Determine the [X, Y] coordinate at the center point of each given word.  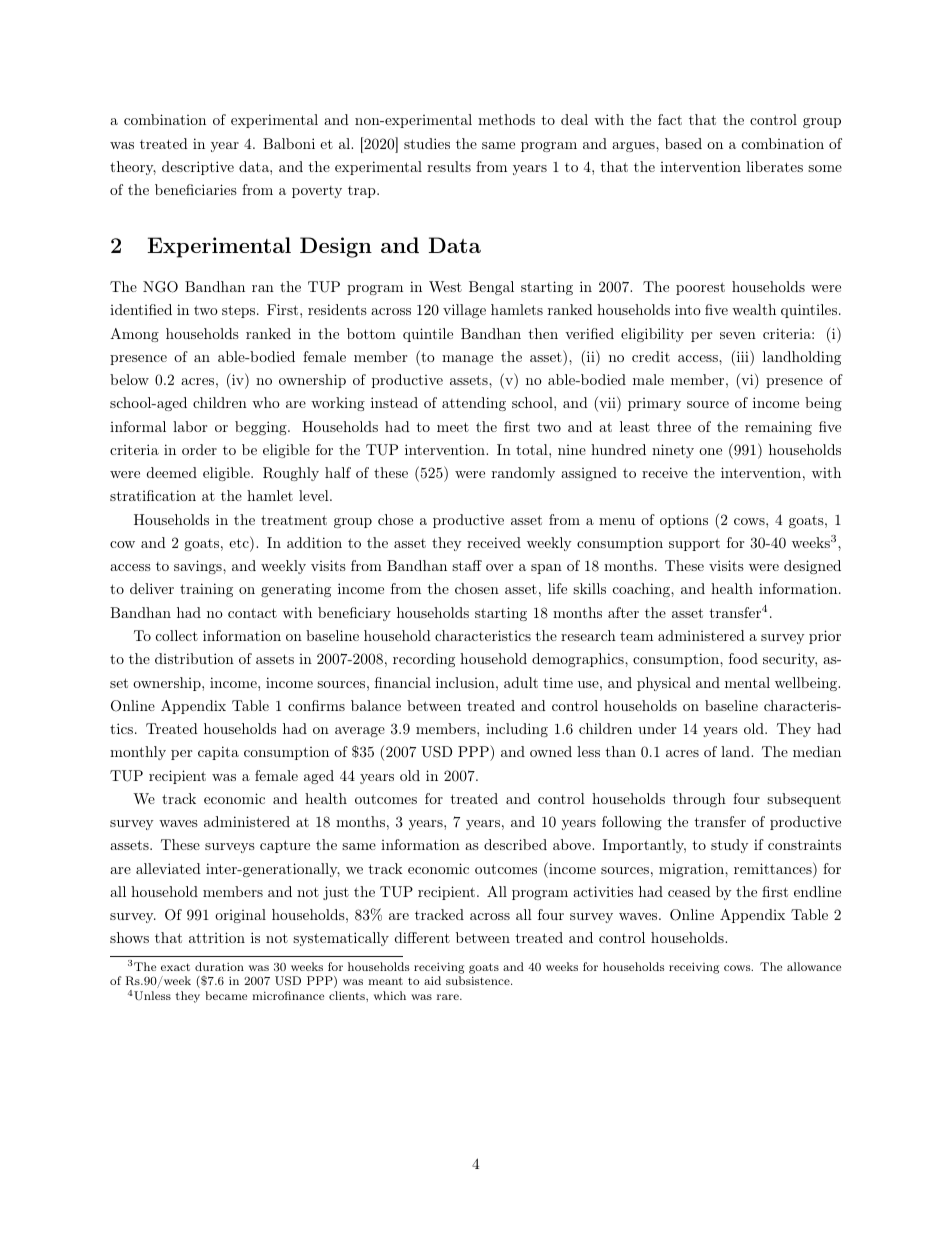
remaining [778, 428]
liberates [774, 166]
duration [219, 966]
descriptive [198, 168]
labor [190, 426]
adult [521, 682]
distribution [194, 658]
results [449, 166]
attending [474, 404]
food [743, 658]
